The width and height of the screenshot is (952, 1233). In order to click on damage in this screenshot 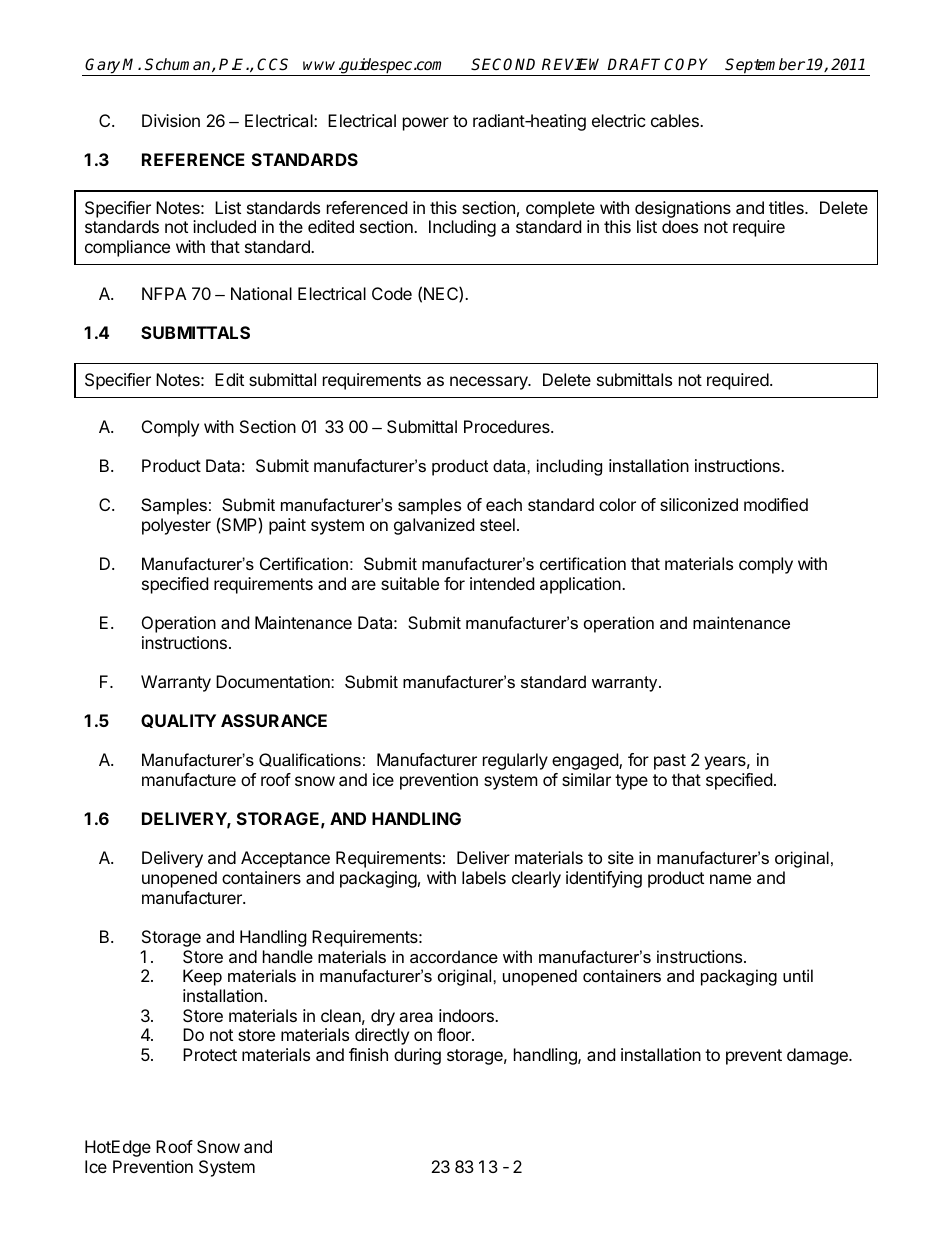, I will do `click(818, 1056)`.
